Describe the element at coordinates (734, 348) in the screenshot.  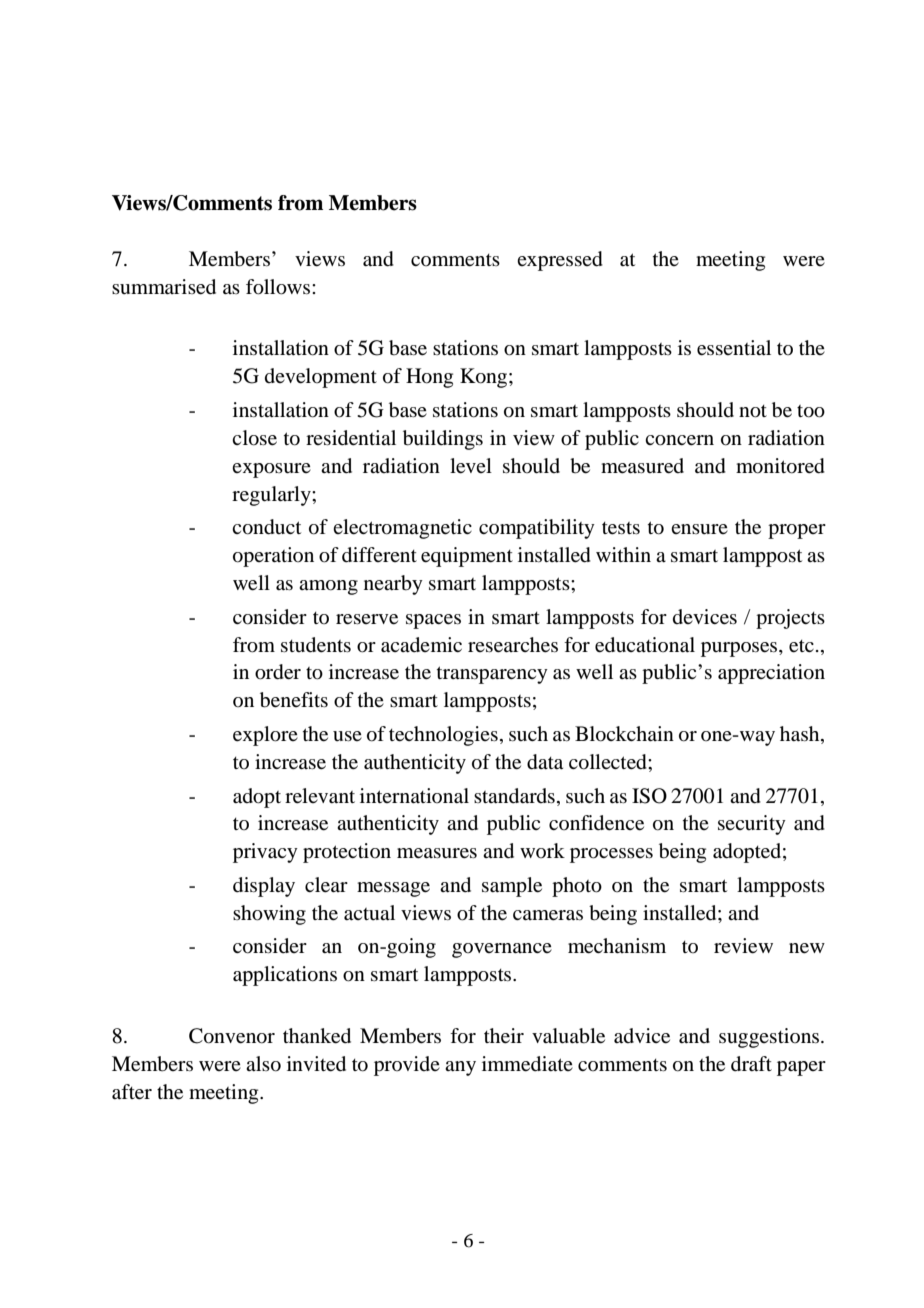
I see `essential` at that location.
